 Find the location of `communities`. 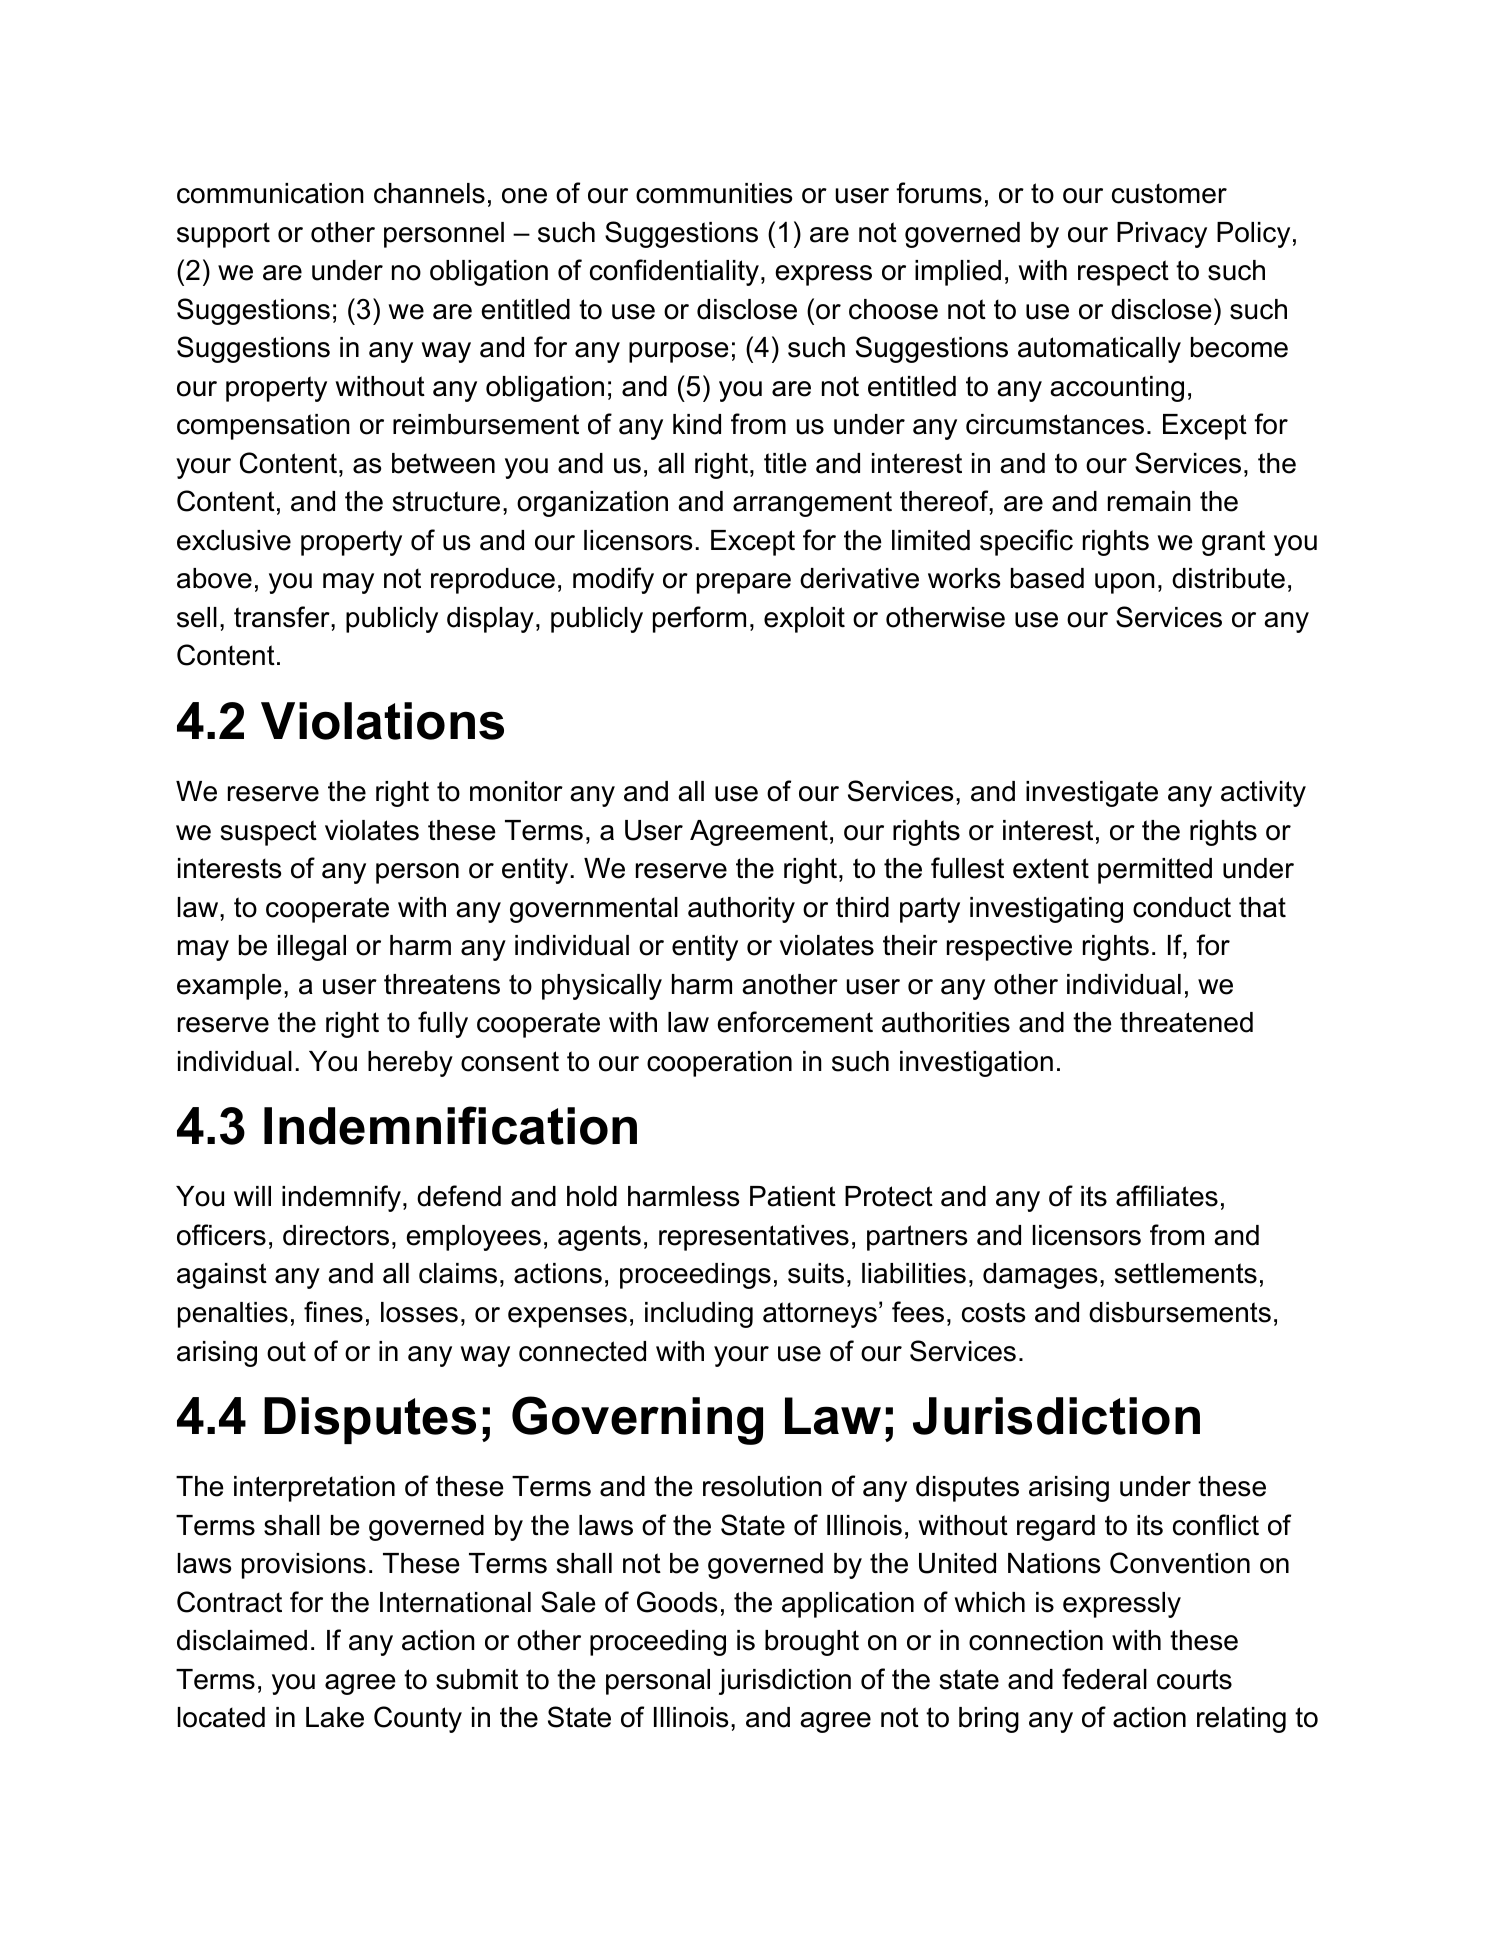

communities is located at coordinates (714, 193).
